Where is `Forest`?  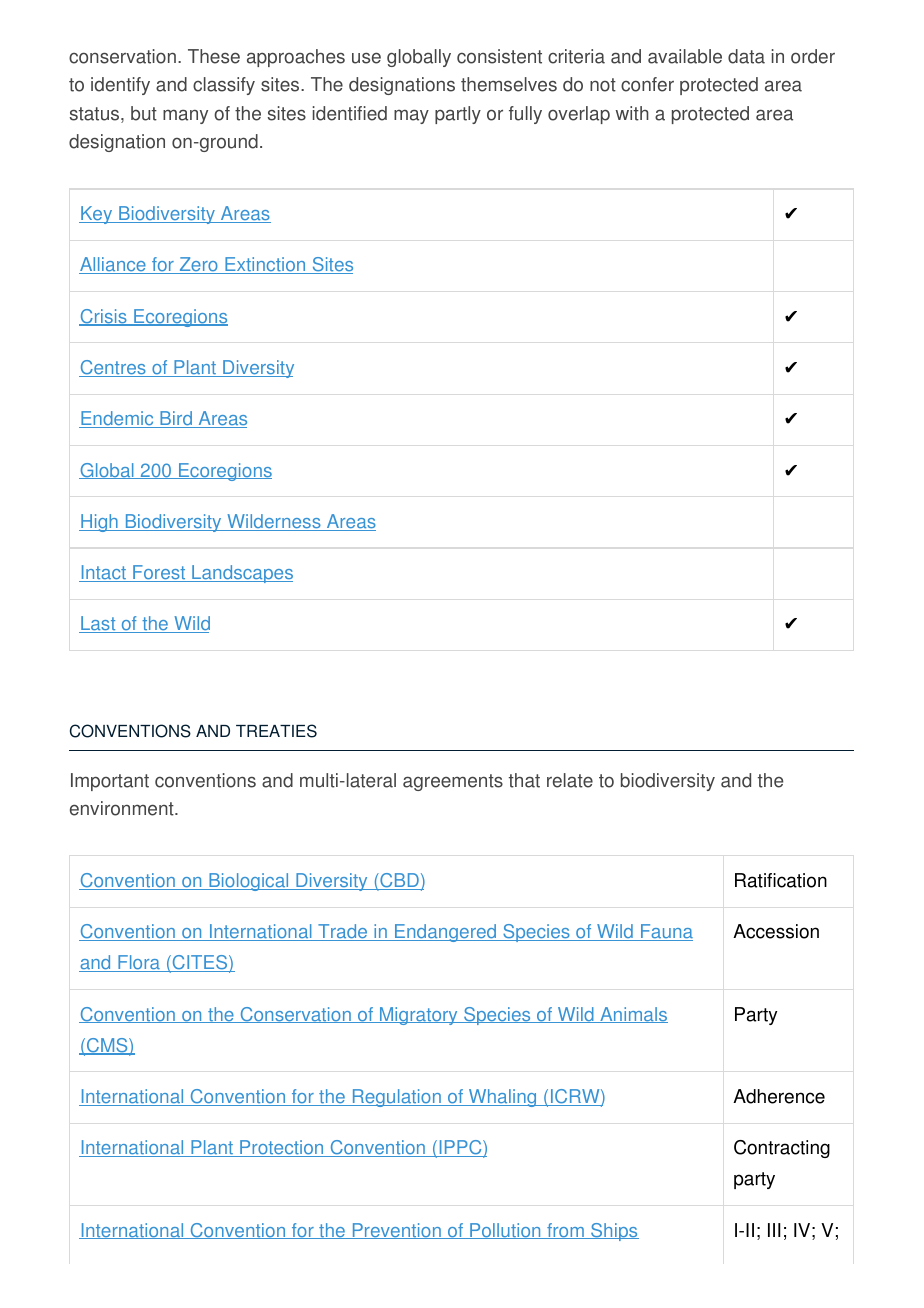 Forest is located at coordinates (159, 573).
